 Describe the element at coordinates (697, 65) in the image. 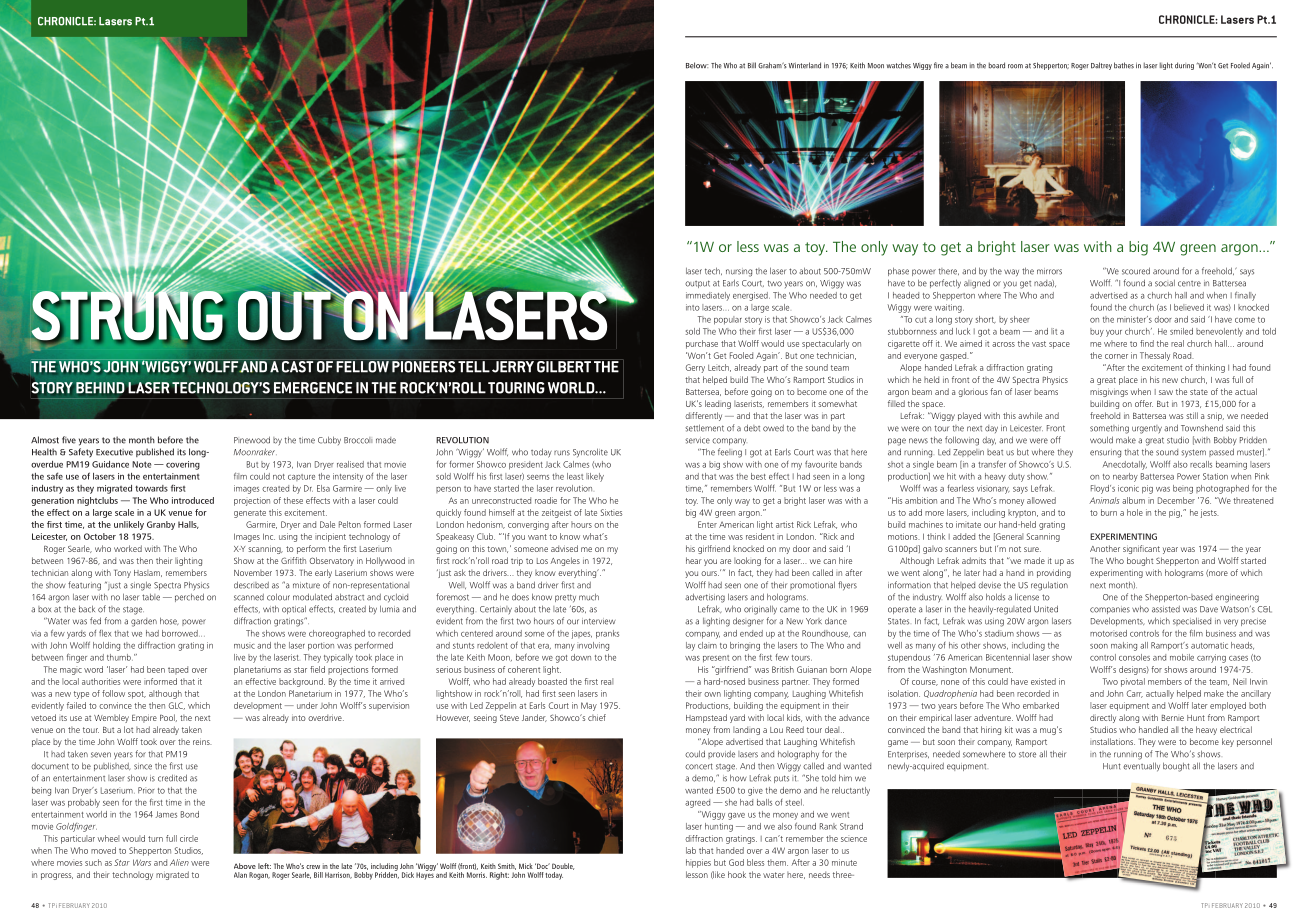

I see `Below` at that location.
